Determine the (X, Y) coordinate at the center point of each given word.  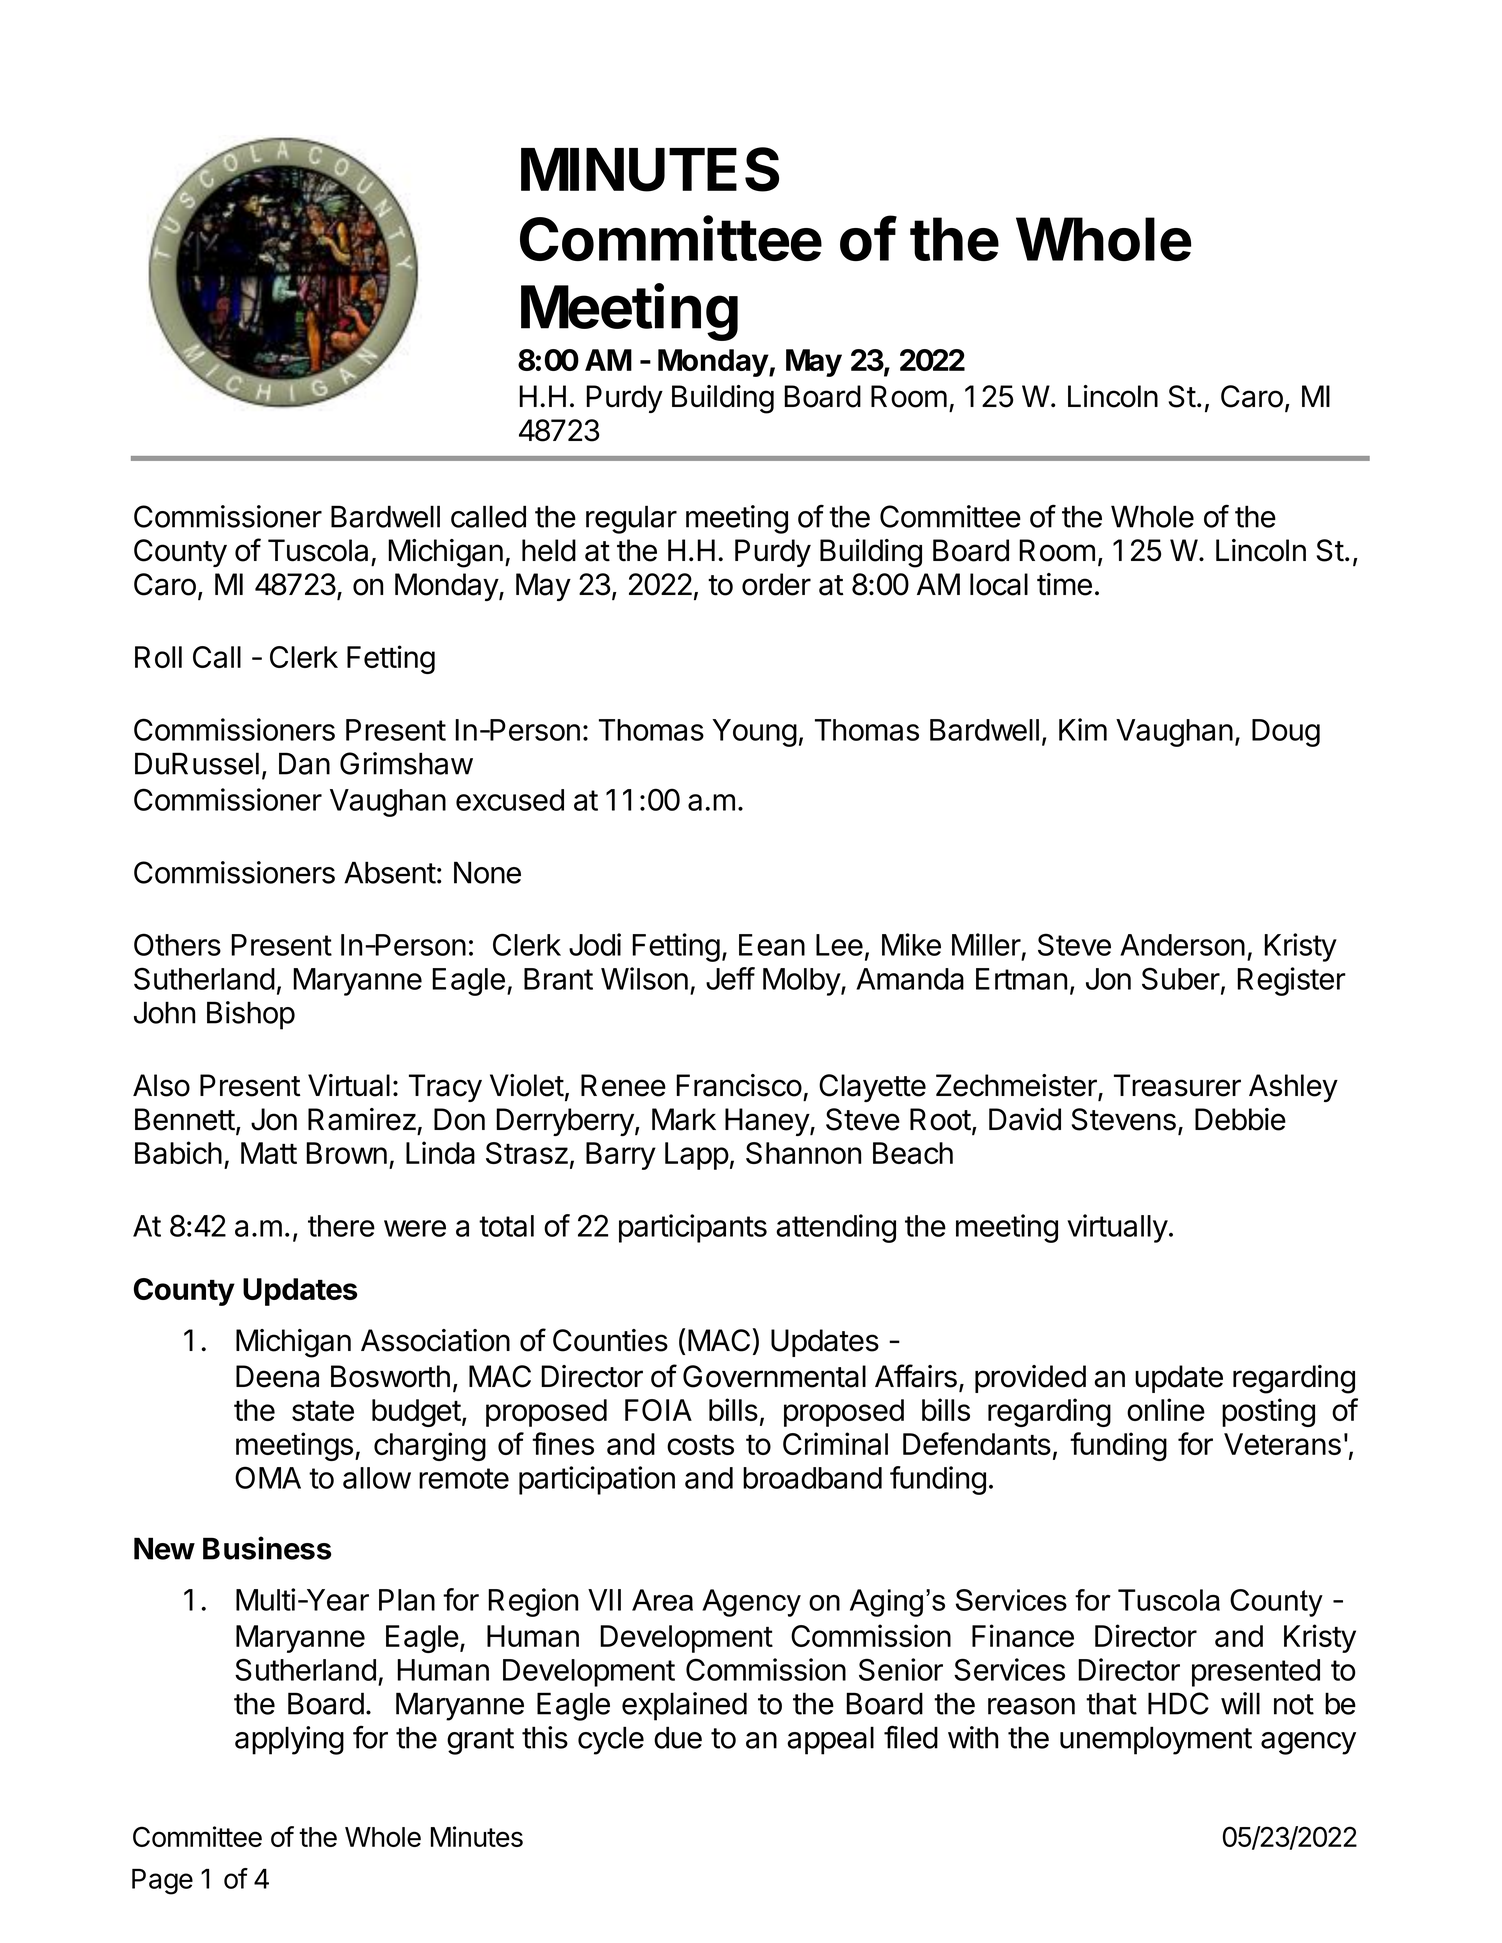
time (1064, 584)
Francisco (739, 1085)
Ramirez (362, 1119)
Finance (1023, 1635)
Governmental (774, 1376)
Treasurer (1177, 1085)
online (1166, 1409)
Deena (277, 1376)
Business (267, 1548)
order (776, 584)
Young (754, 733)
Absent (390, 872)
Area (662, 1600)
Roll (158, 657)
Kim (1083, 729)
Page (162, 1882)
